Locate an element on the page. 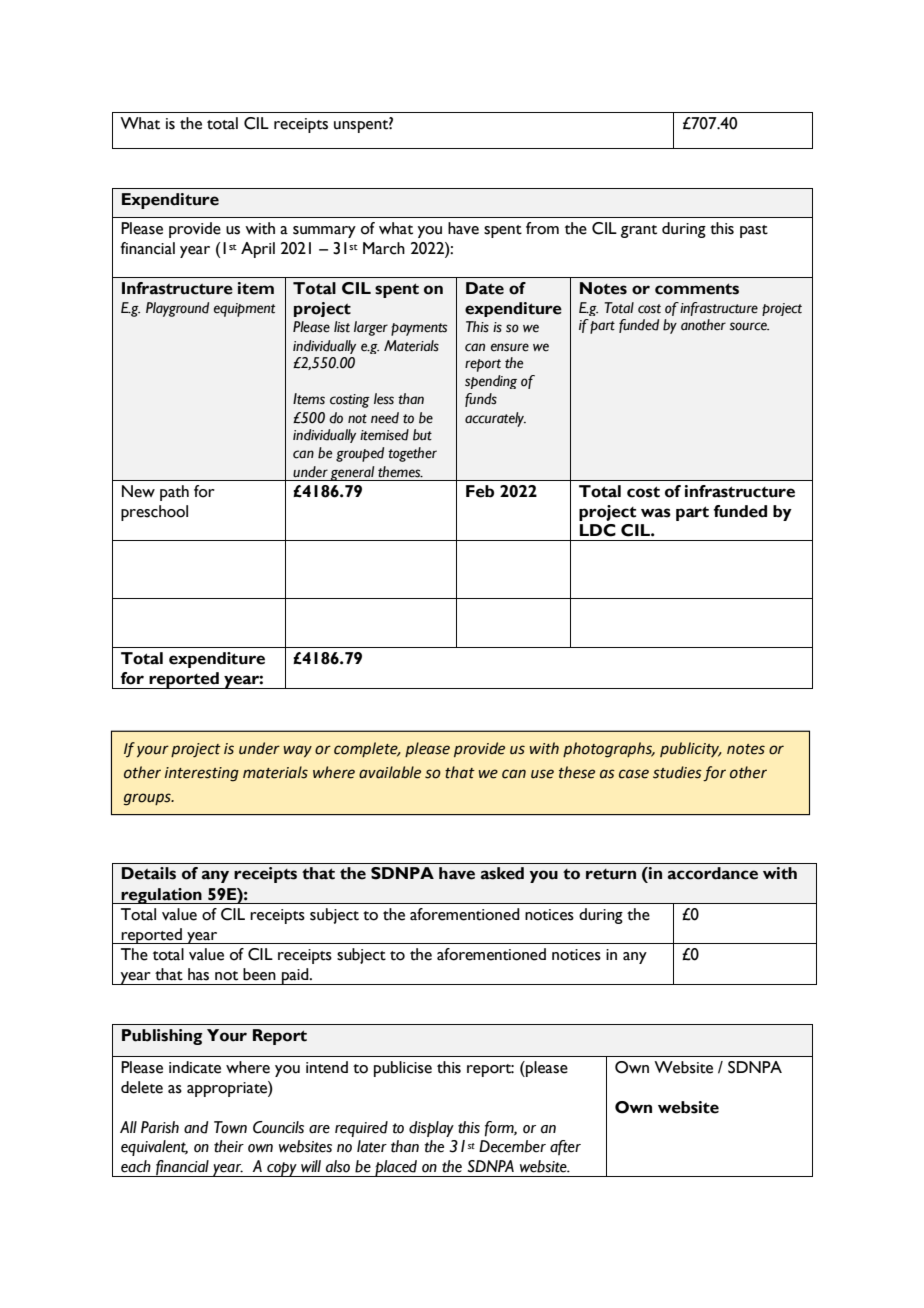  Details is located at coordinates (149, 873).
